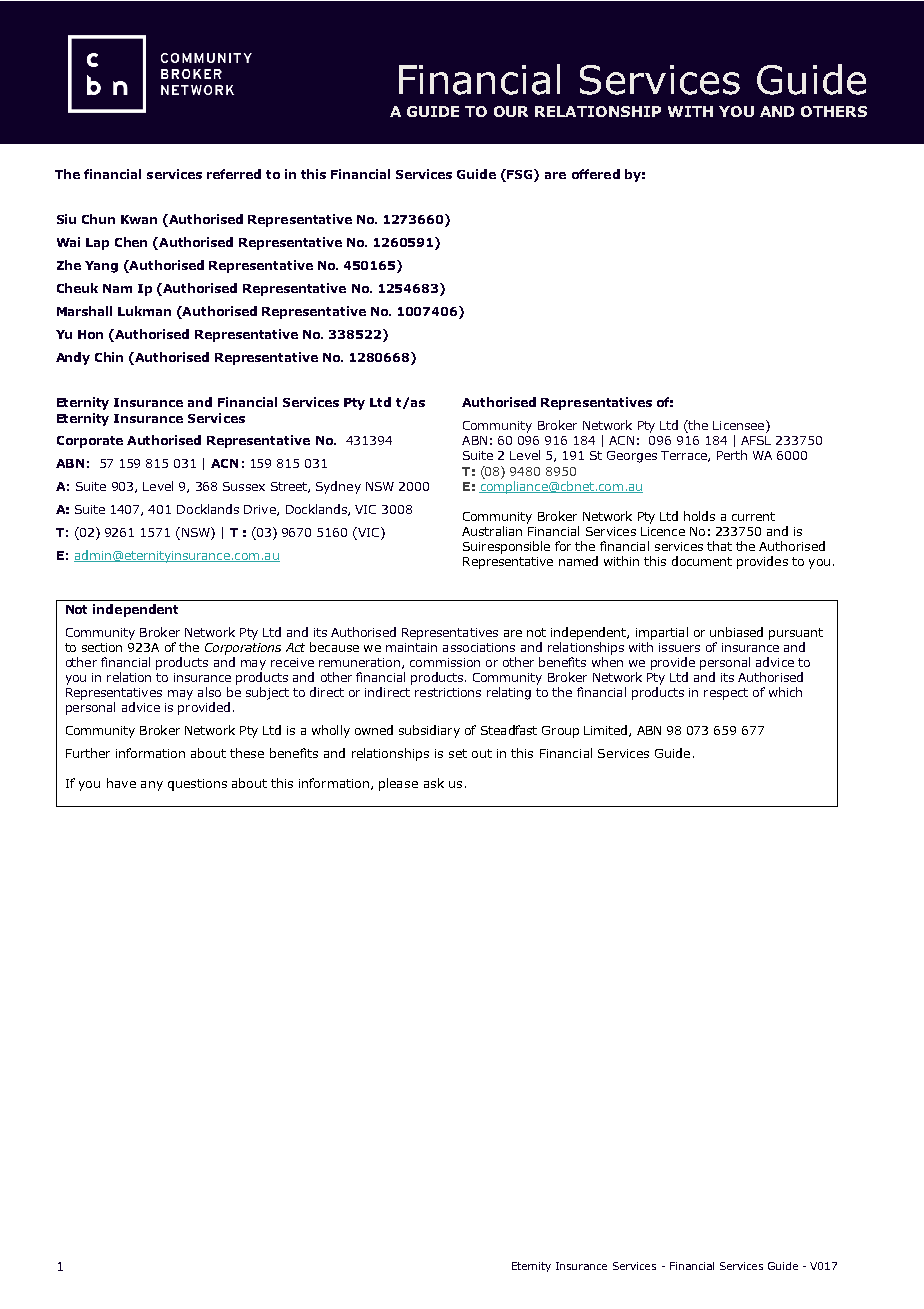 This screenshot has height=1309, width=924. What do you see at coordinates (732, 455) in the screenshot?
I see `Perth` at bounding box center [732, 455].
